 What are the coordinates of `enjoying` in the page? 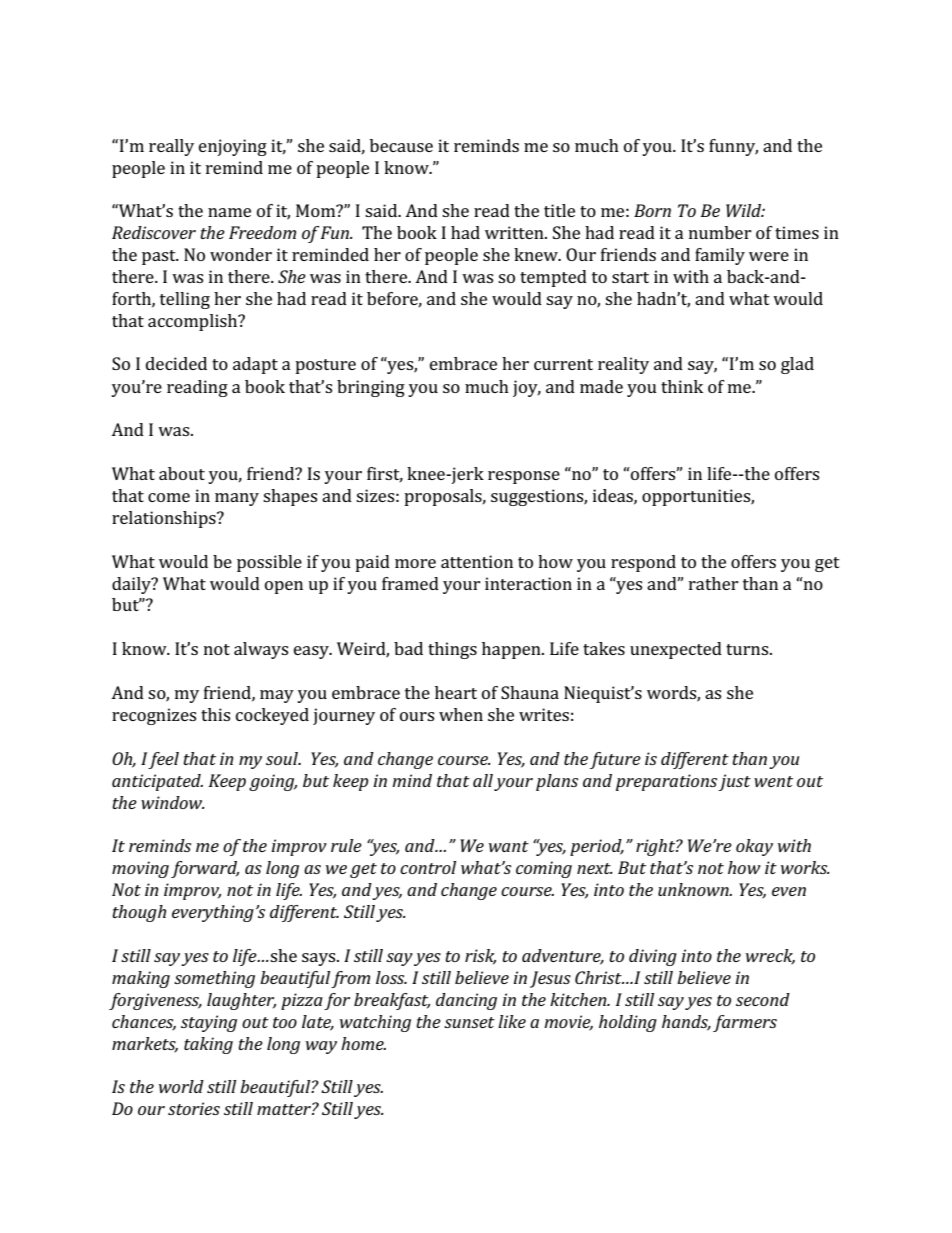 It's located at (233, 147).
